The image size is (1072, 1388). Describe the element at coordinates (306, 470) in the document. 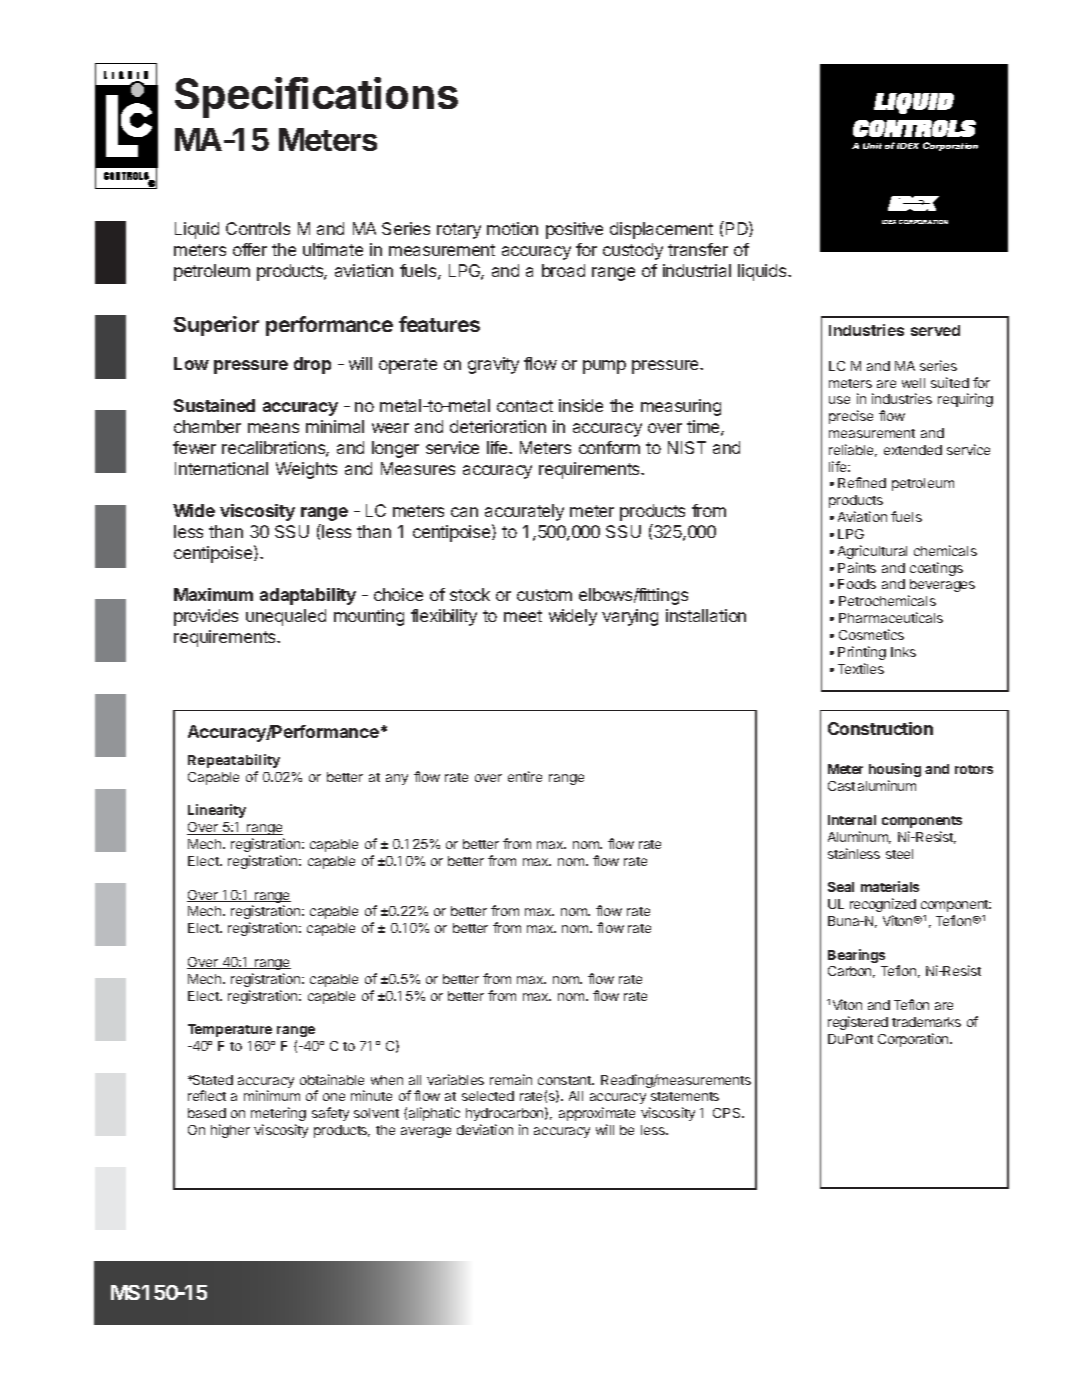

I see `Weights` at that location.
